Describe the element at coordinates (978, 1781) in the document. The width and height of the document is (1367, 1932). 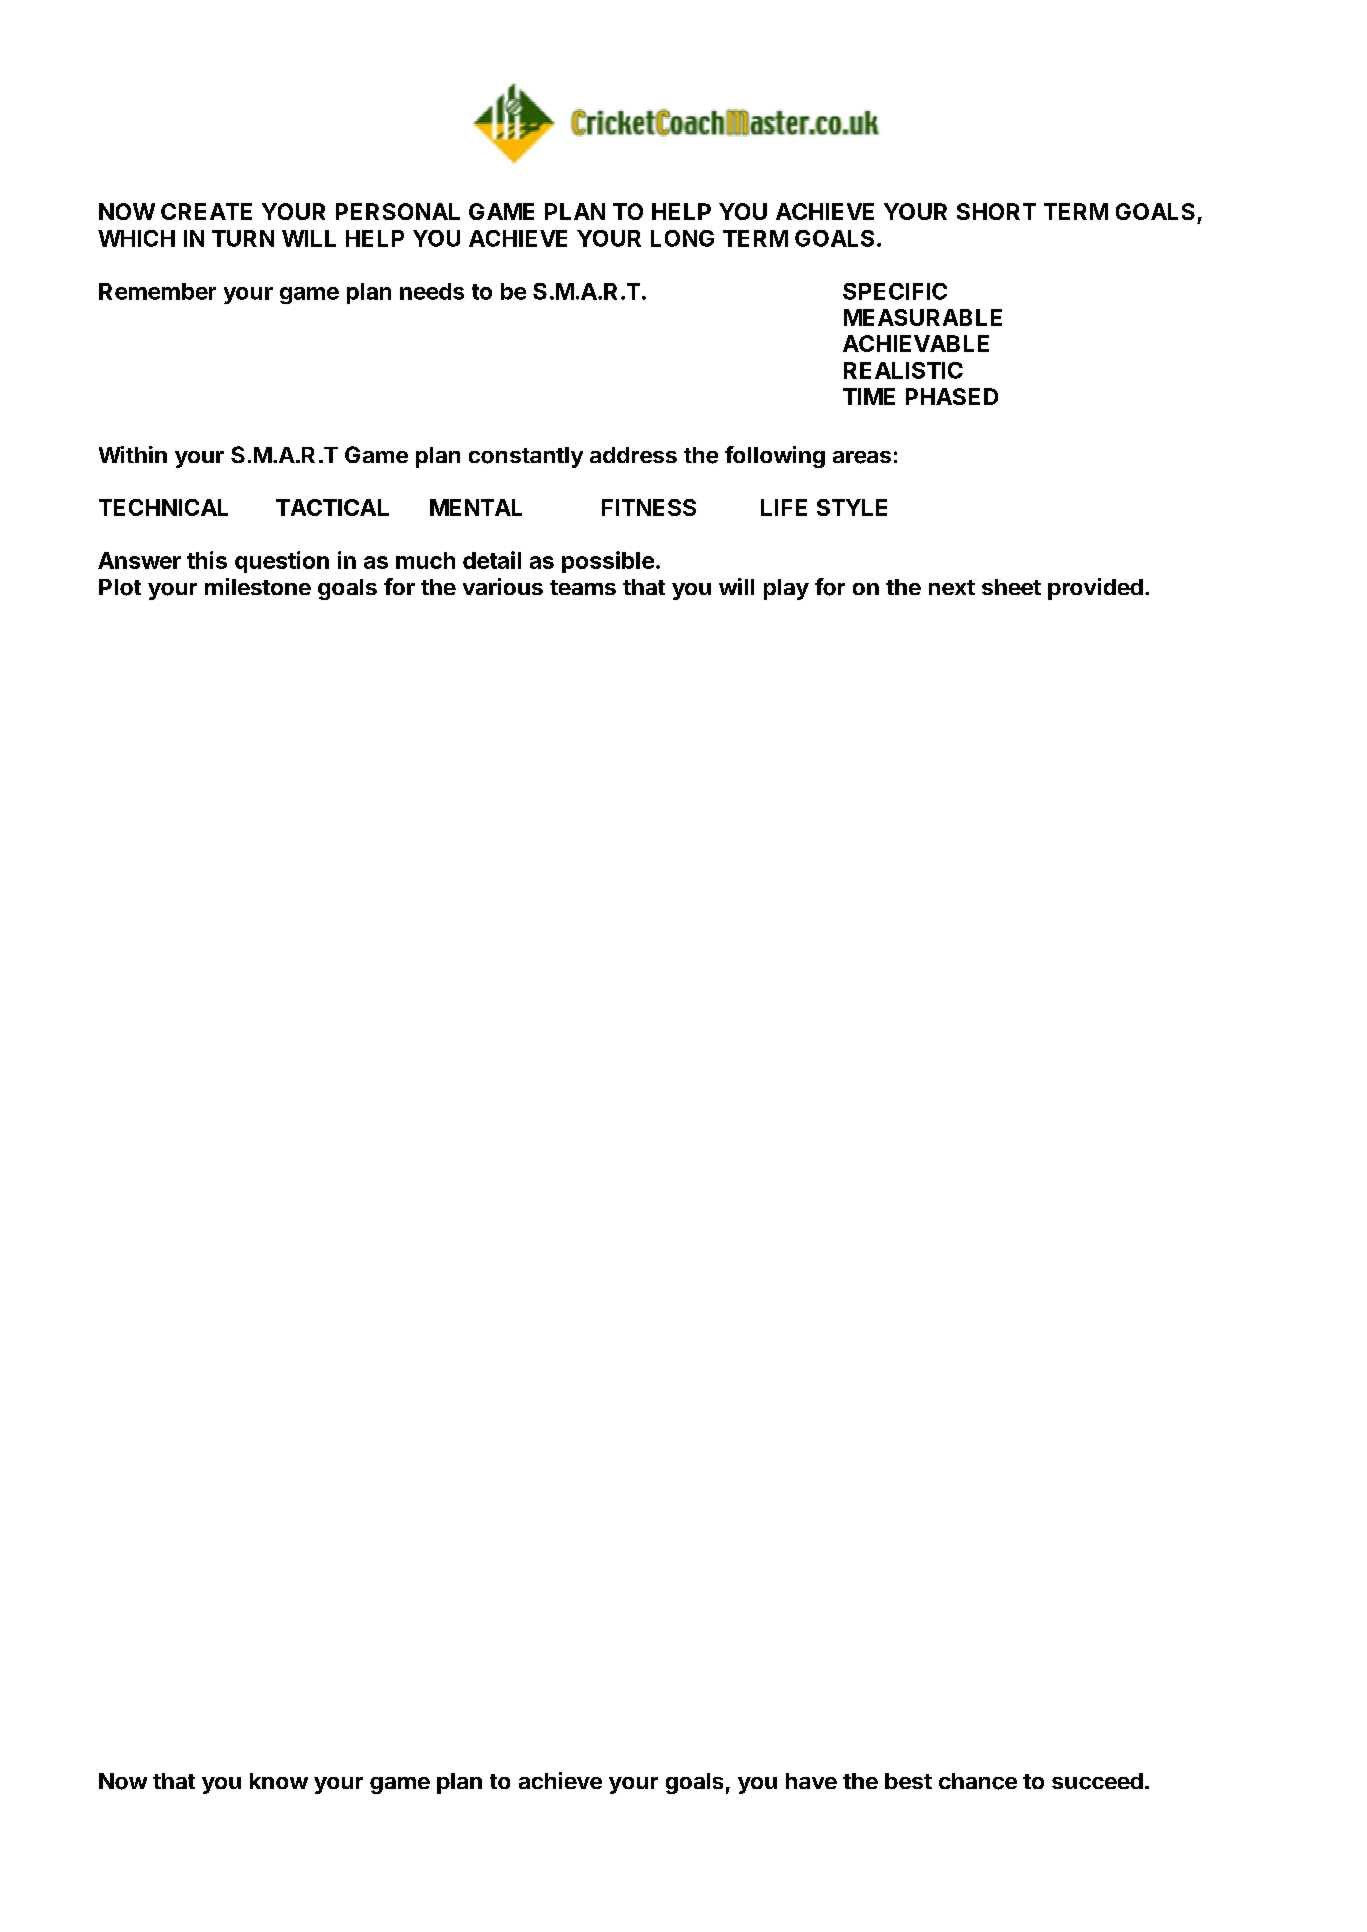
I see `chance` at that location.
